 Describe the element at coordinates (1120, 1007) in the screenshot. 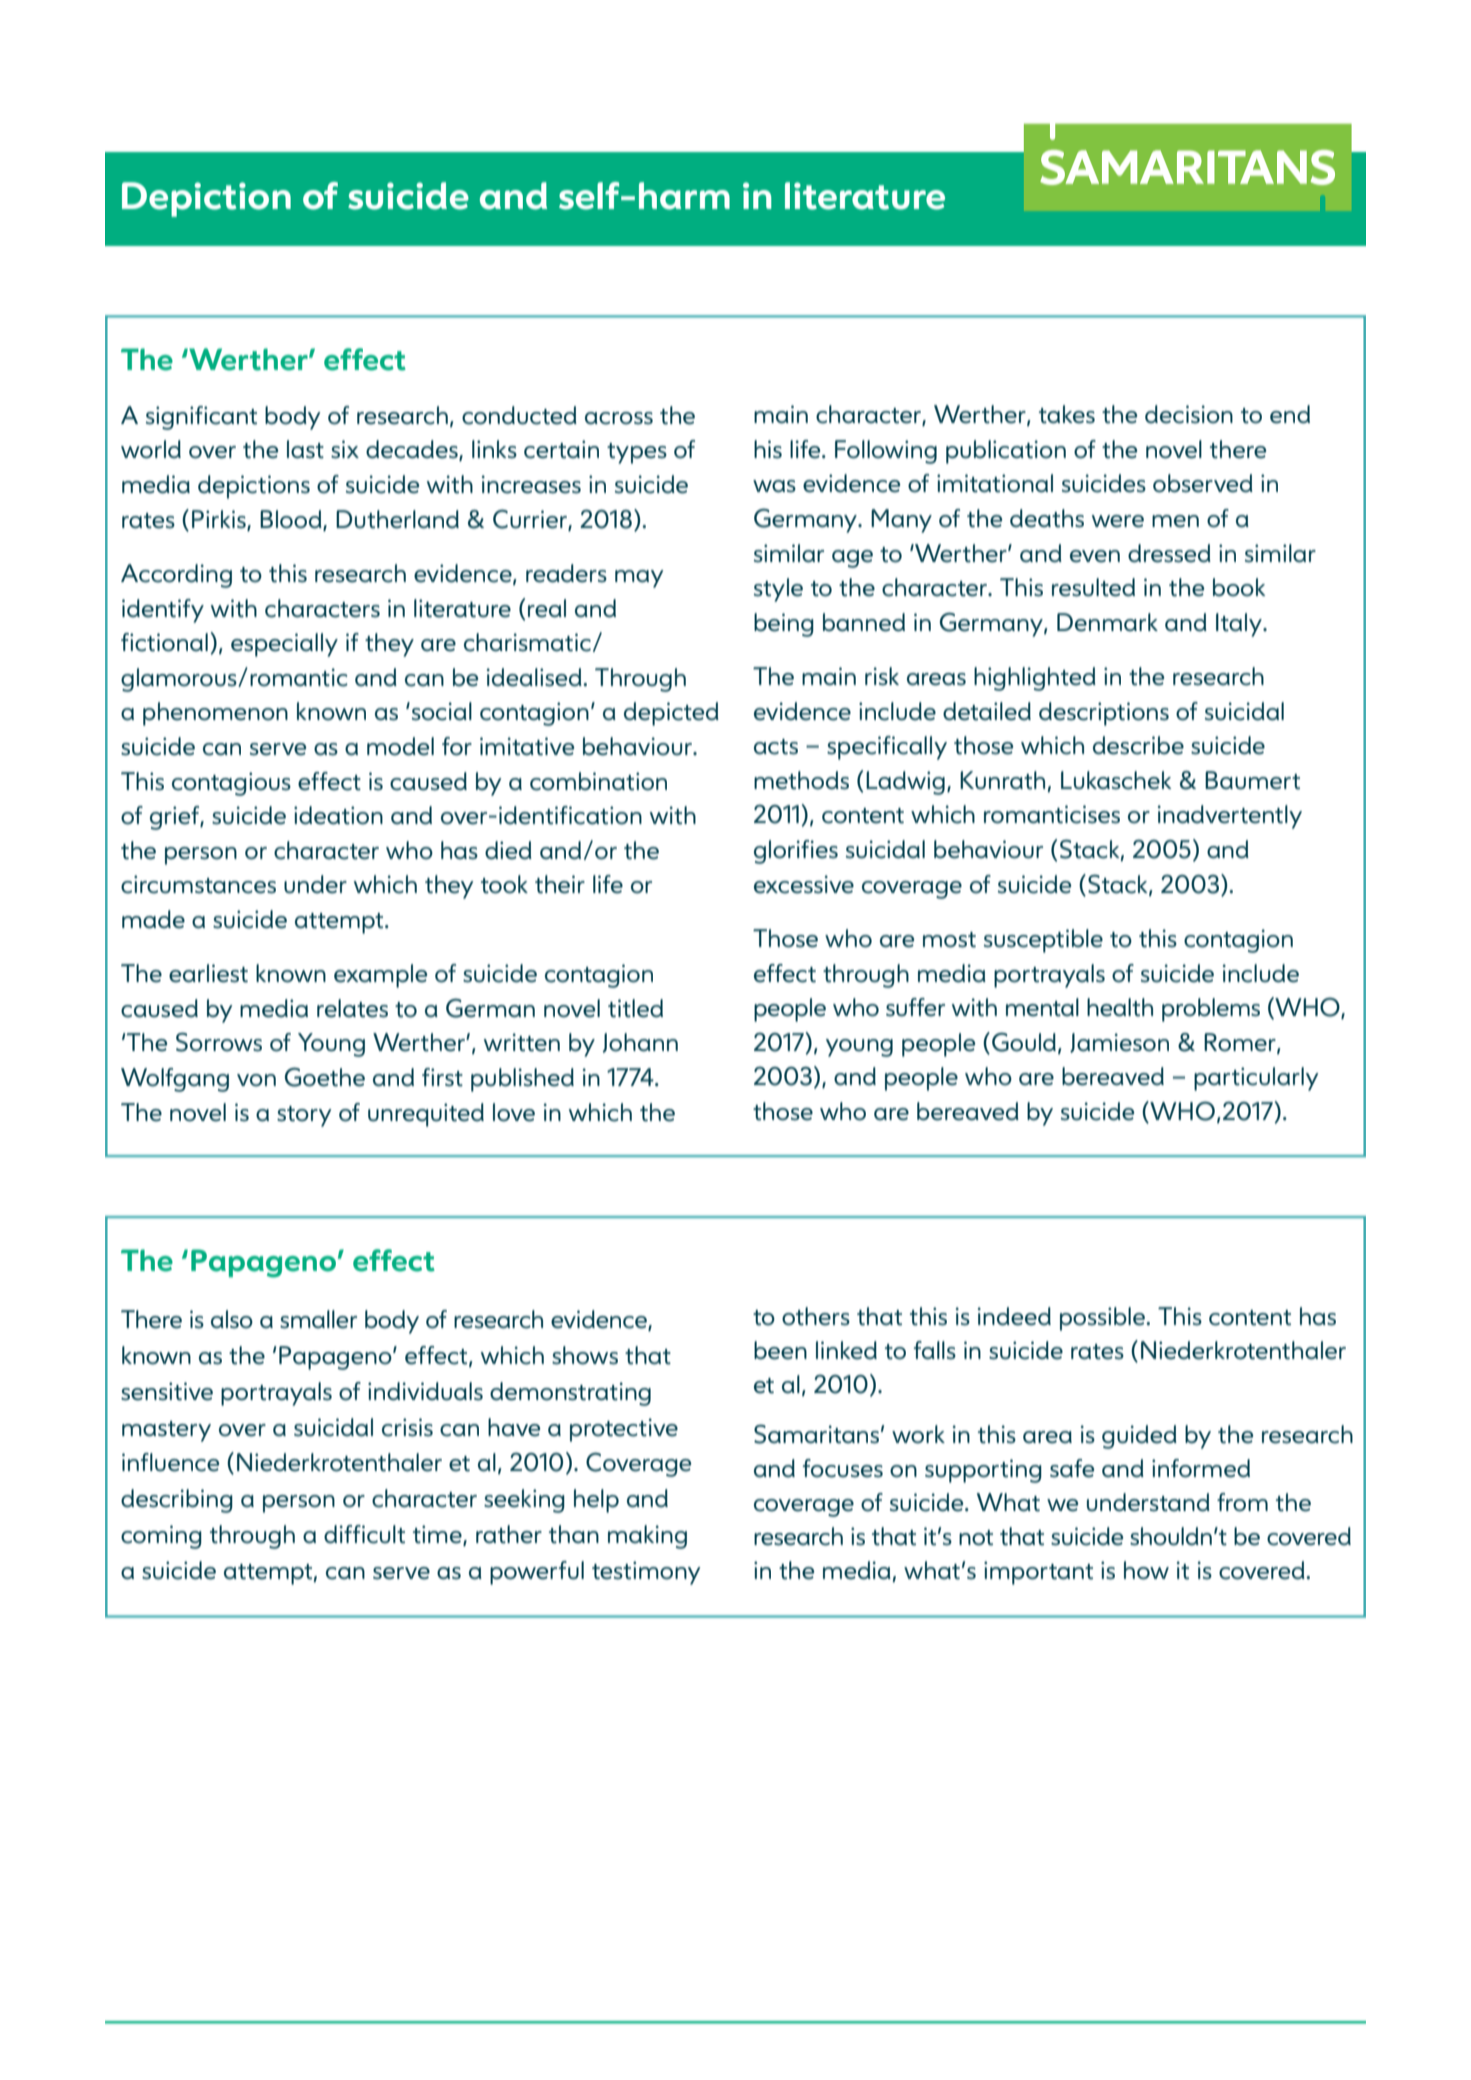

I see `health` at that location.
